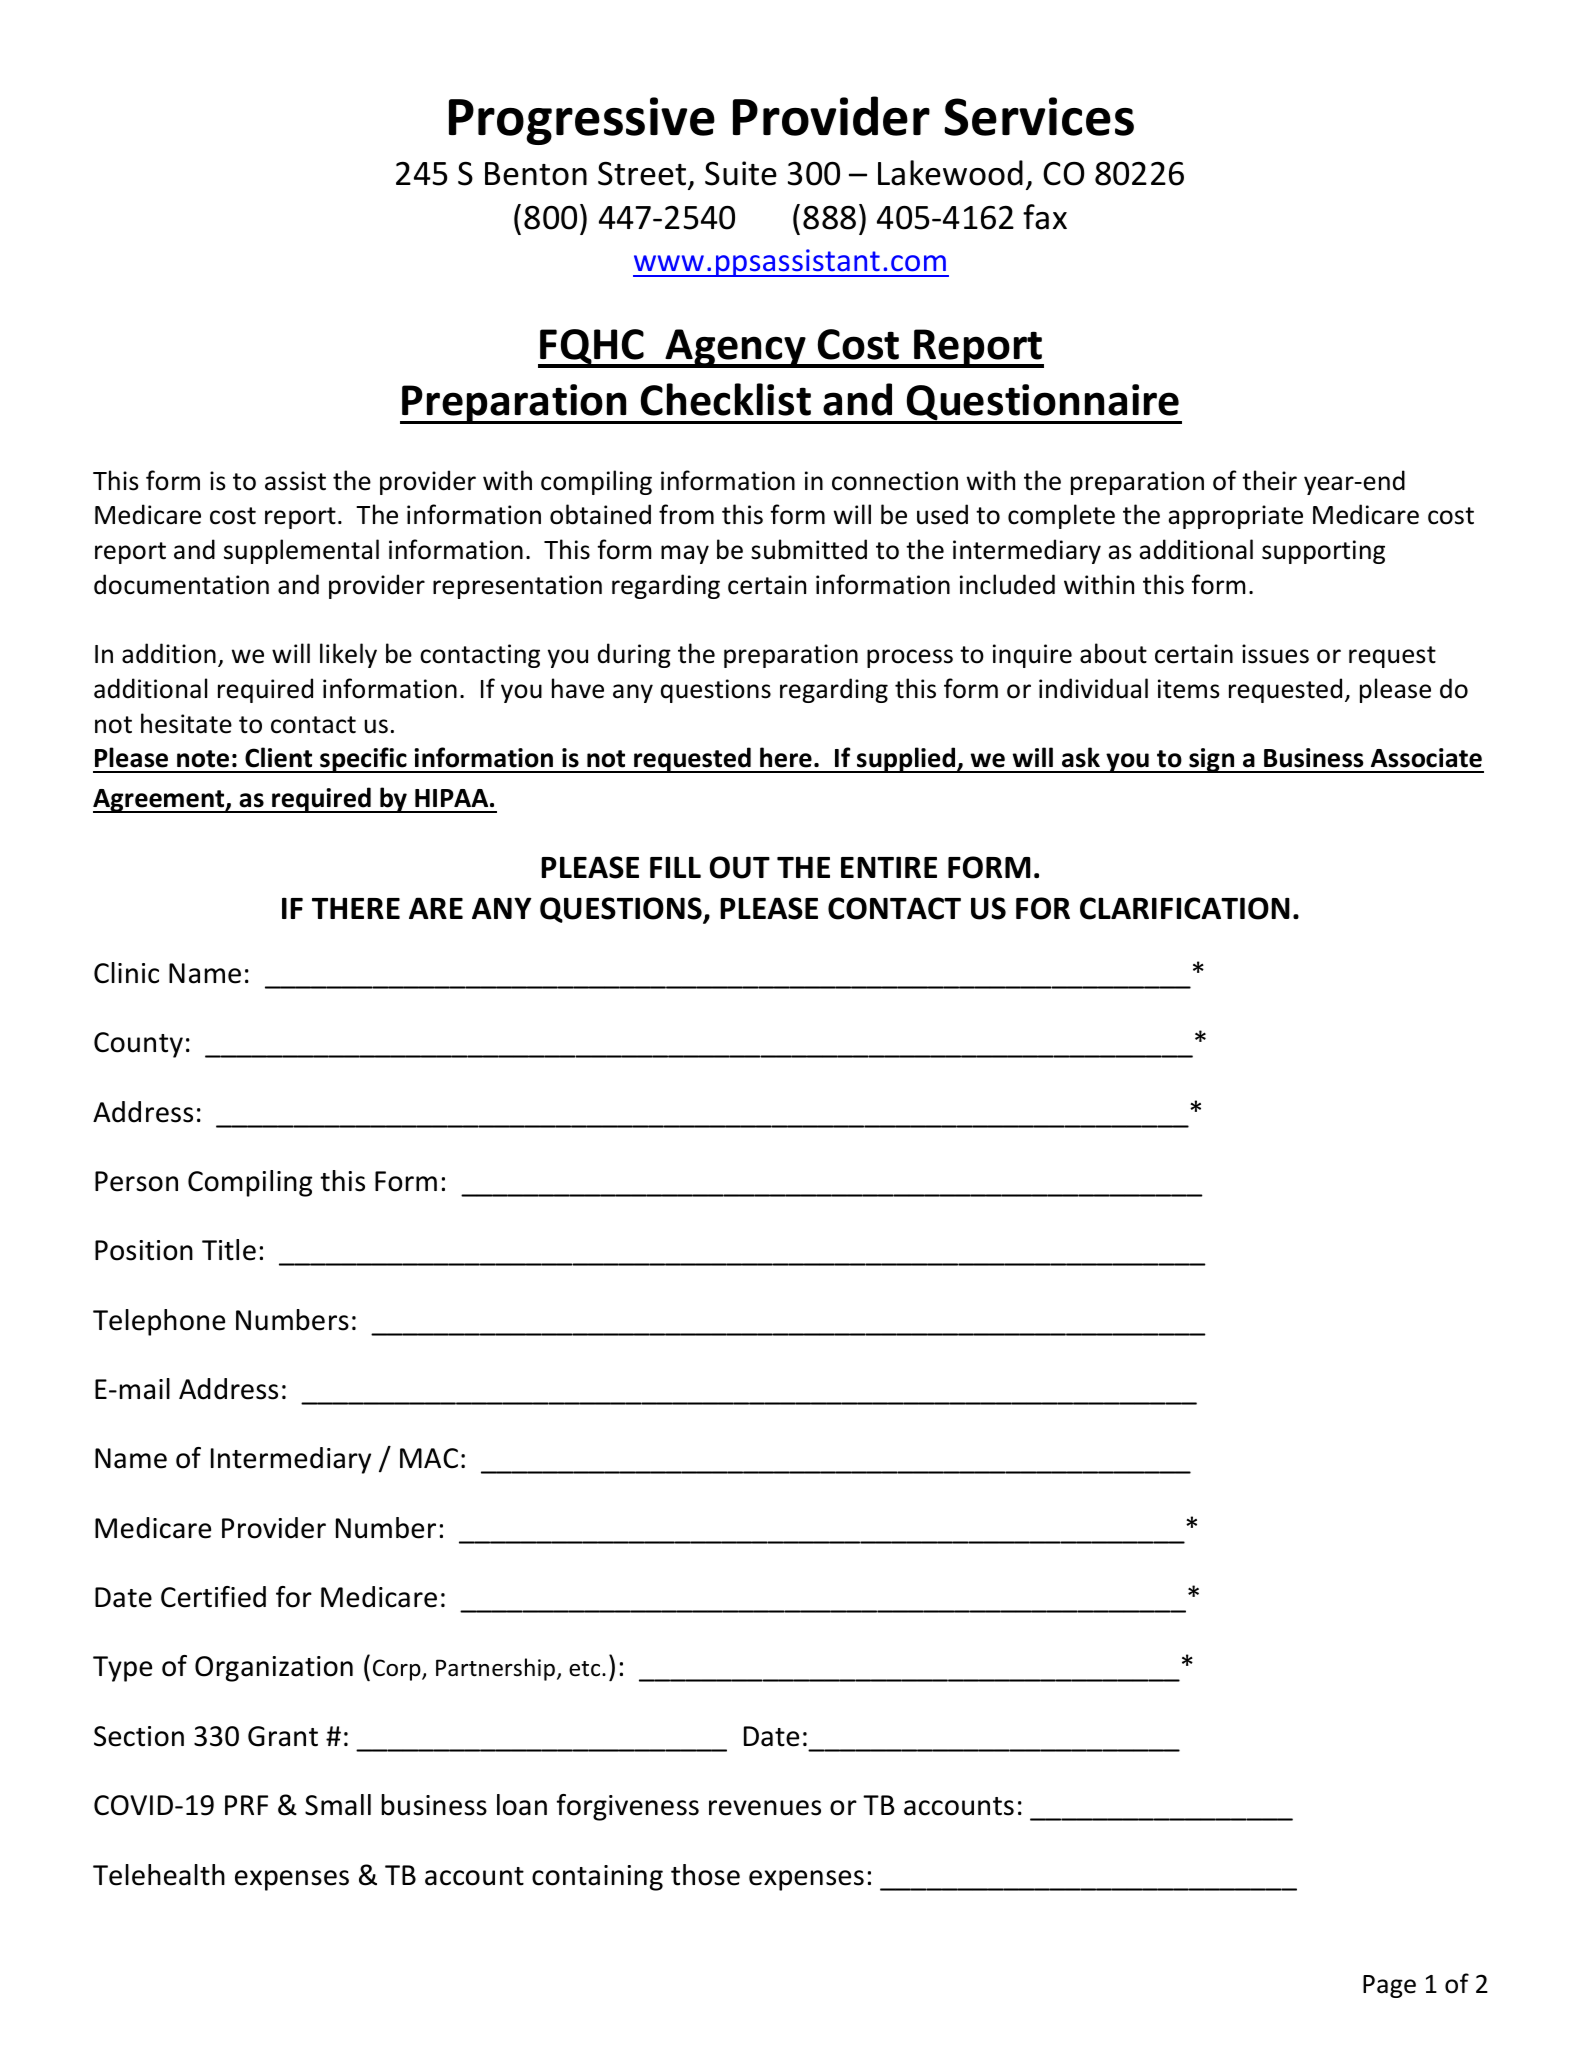 This screenshot has height=2047, width=1582. What do you see at coordinates (301, 551) in the screenshot?
I see `supplemental` at bounding box center [301, 551].
